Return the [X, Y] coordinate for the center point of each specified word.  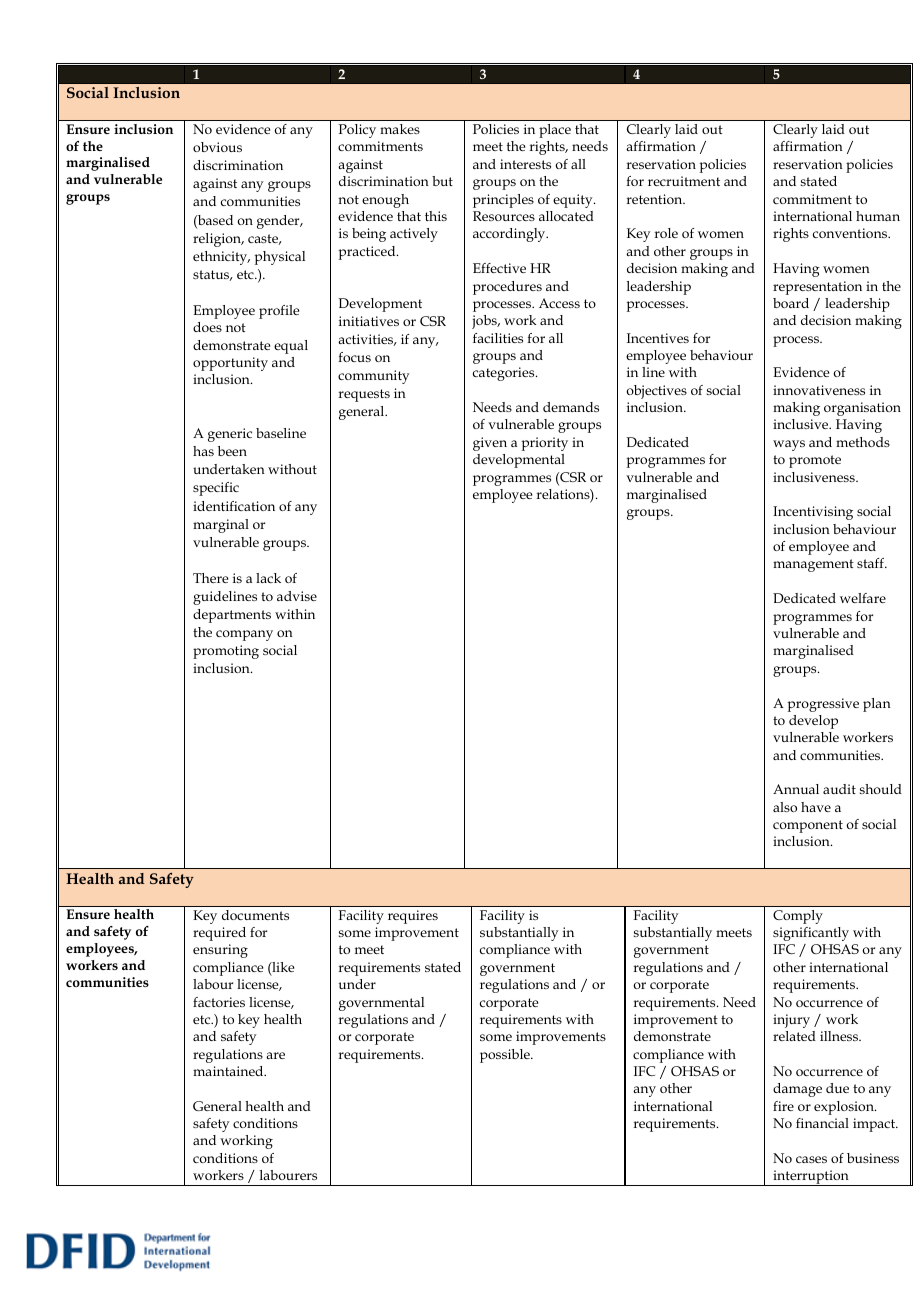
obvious [217, 147]
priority [545, 444]
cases [811, 1159]
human [878, 216]
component [808, 826]
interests [525, 164]
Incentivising [813, 513]
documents [255, 915]
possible [506, 1056]
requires [413, 917]
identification [234, 506]
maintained [229, 1071]
